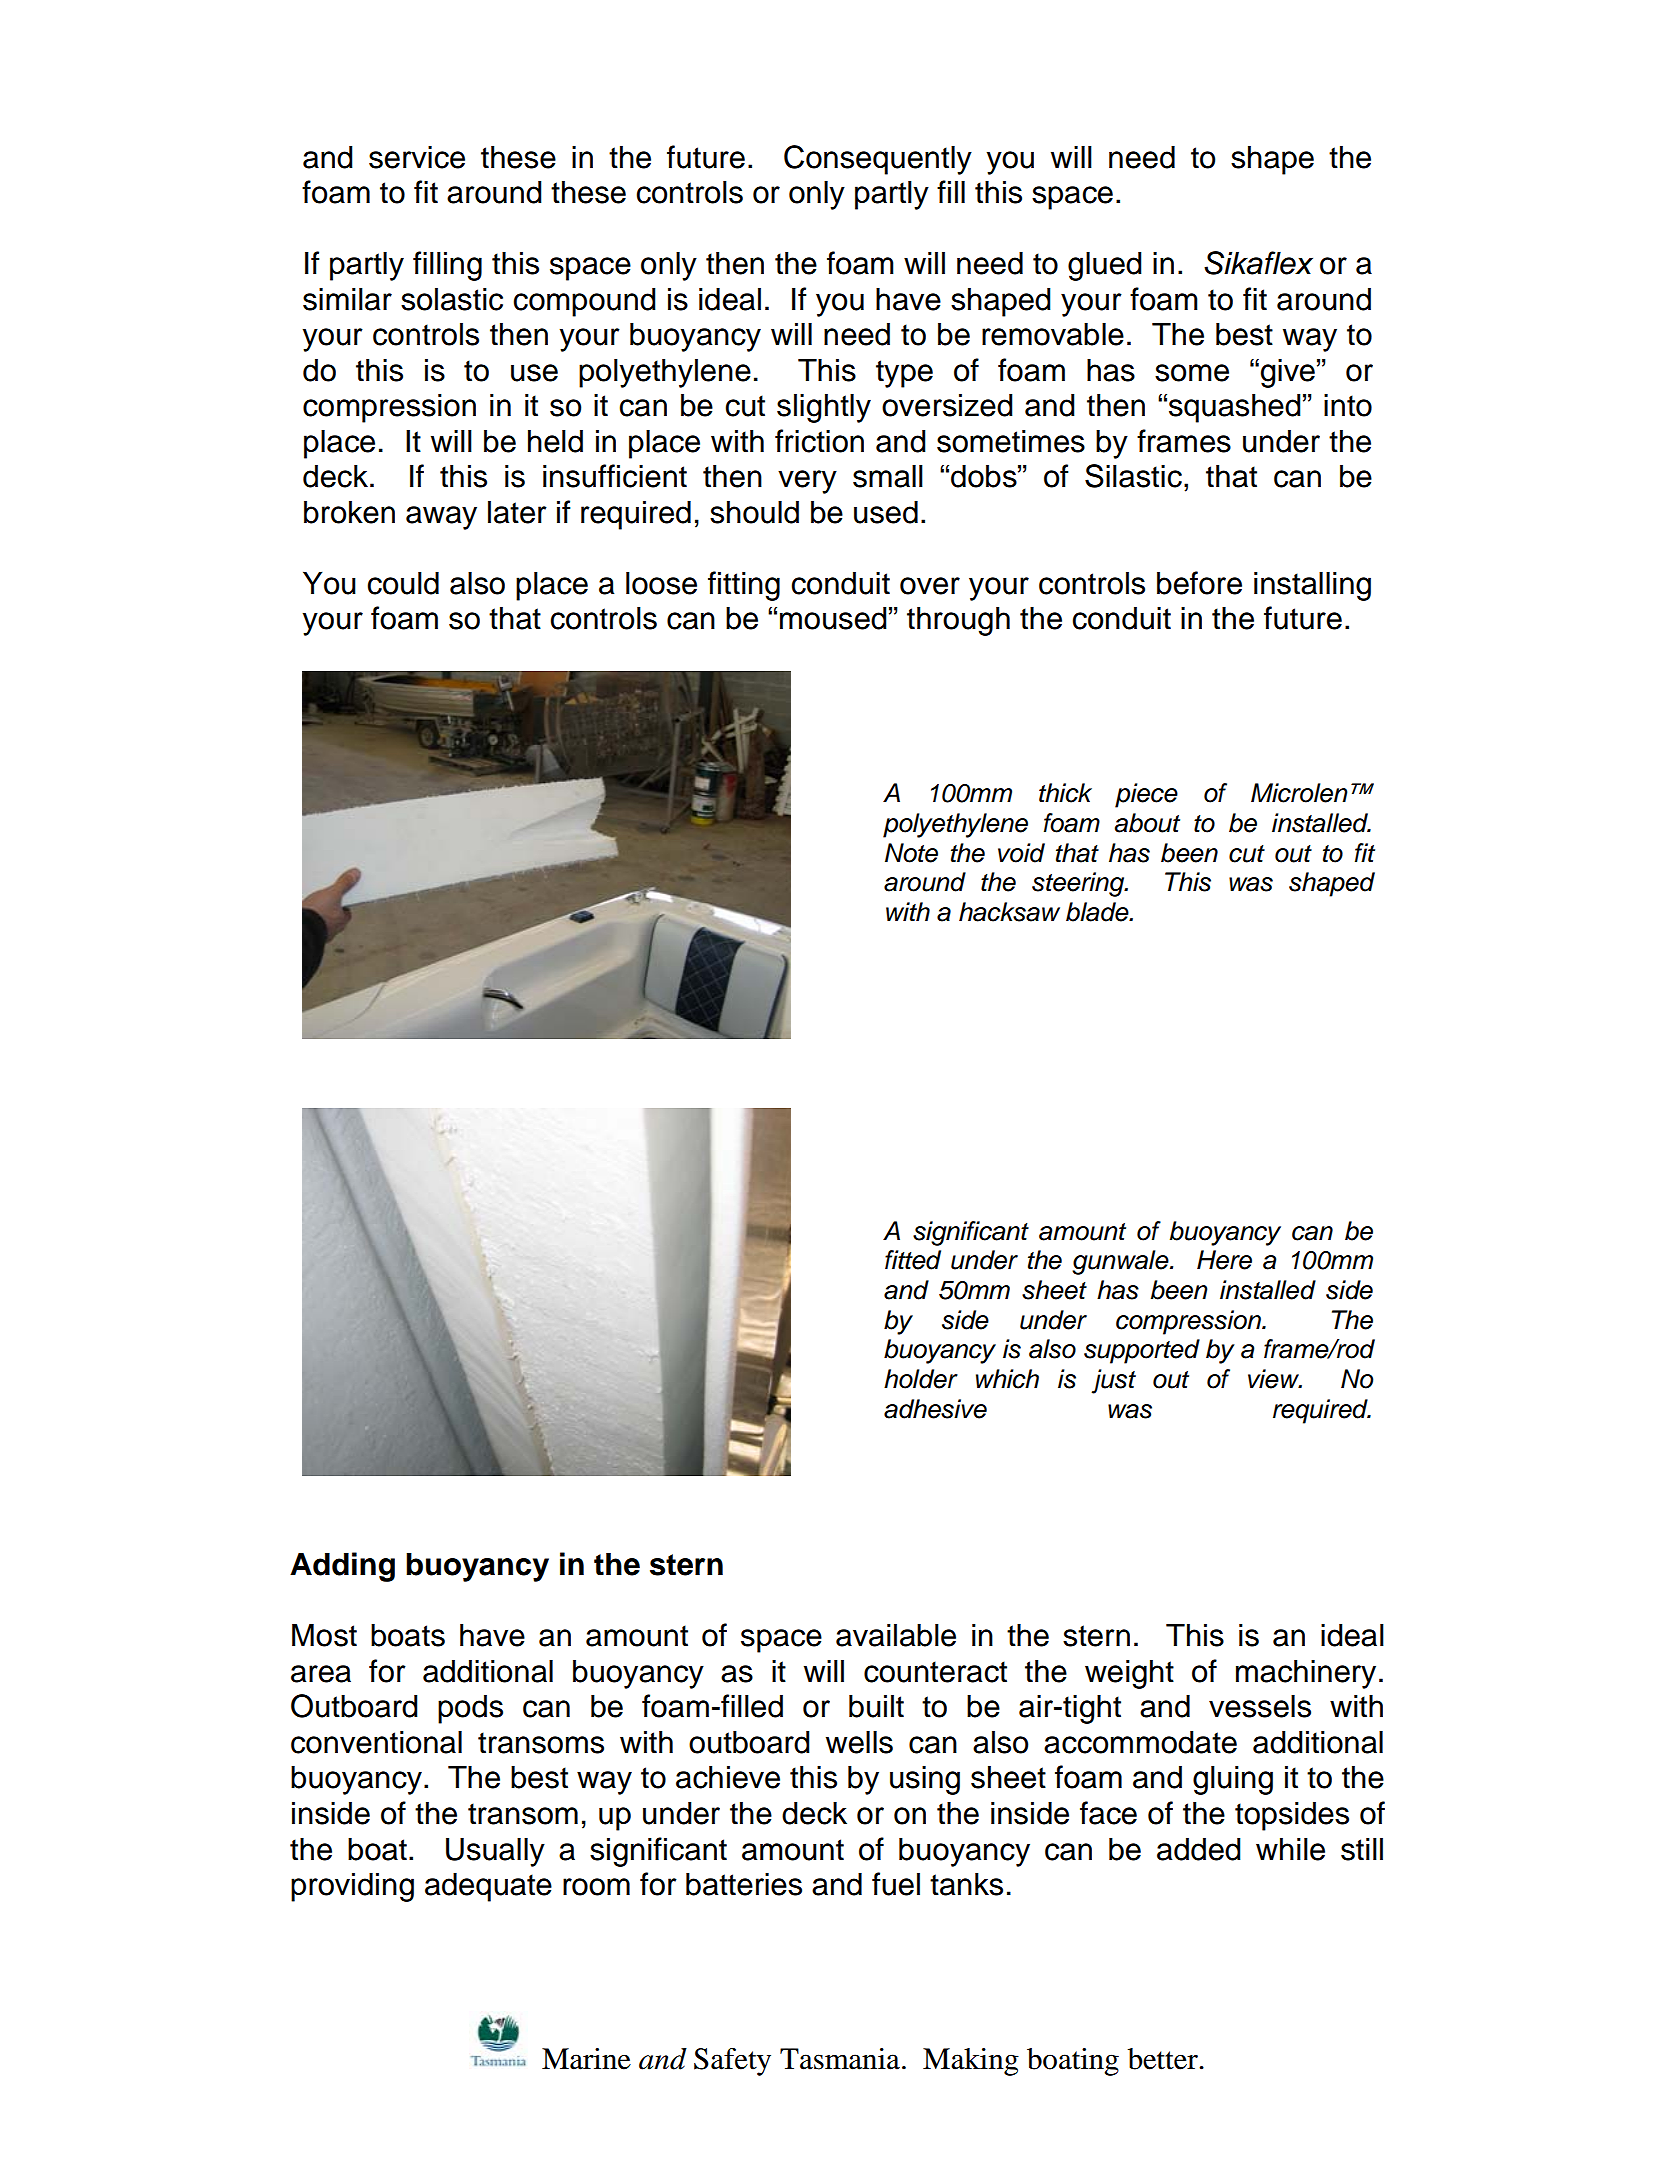  I want to click on Consequently, so click(878, 160).
